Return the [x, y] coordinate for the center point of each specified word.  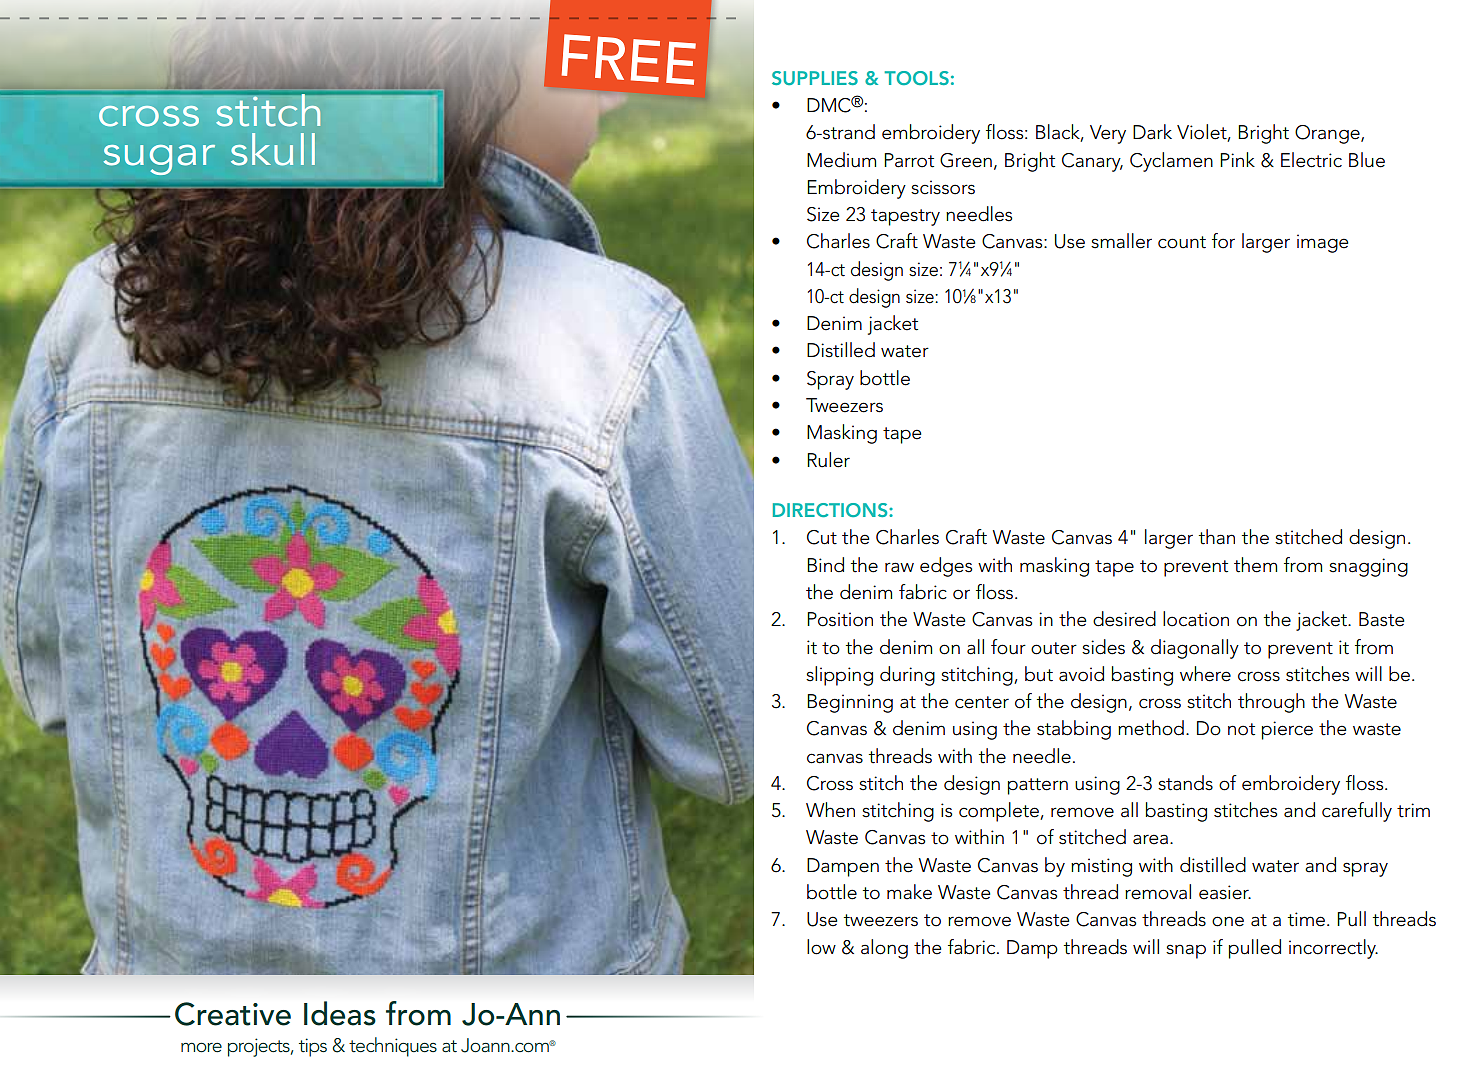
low [821, 947]
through [1271, 703]
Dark [1152, 132]
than [1217, 537]
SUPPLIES [815, 78]
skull [273, 149]
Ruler [828, 460]
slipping [839, 676]
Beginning [850, 703]
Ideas [340, 1013]
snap [1186, 951]
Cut [822, 537]
